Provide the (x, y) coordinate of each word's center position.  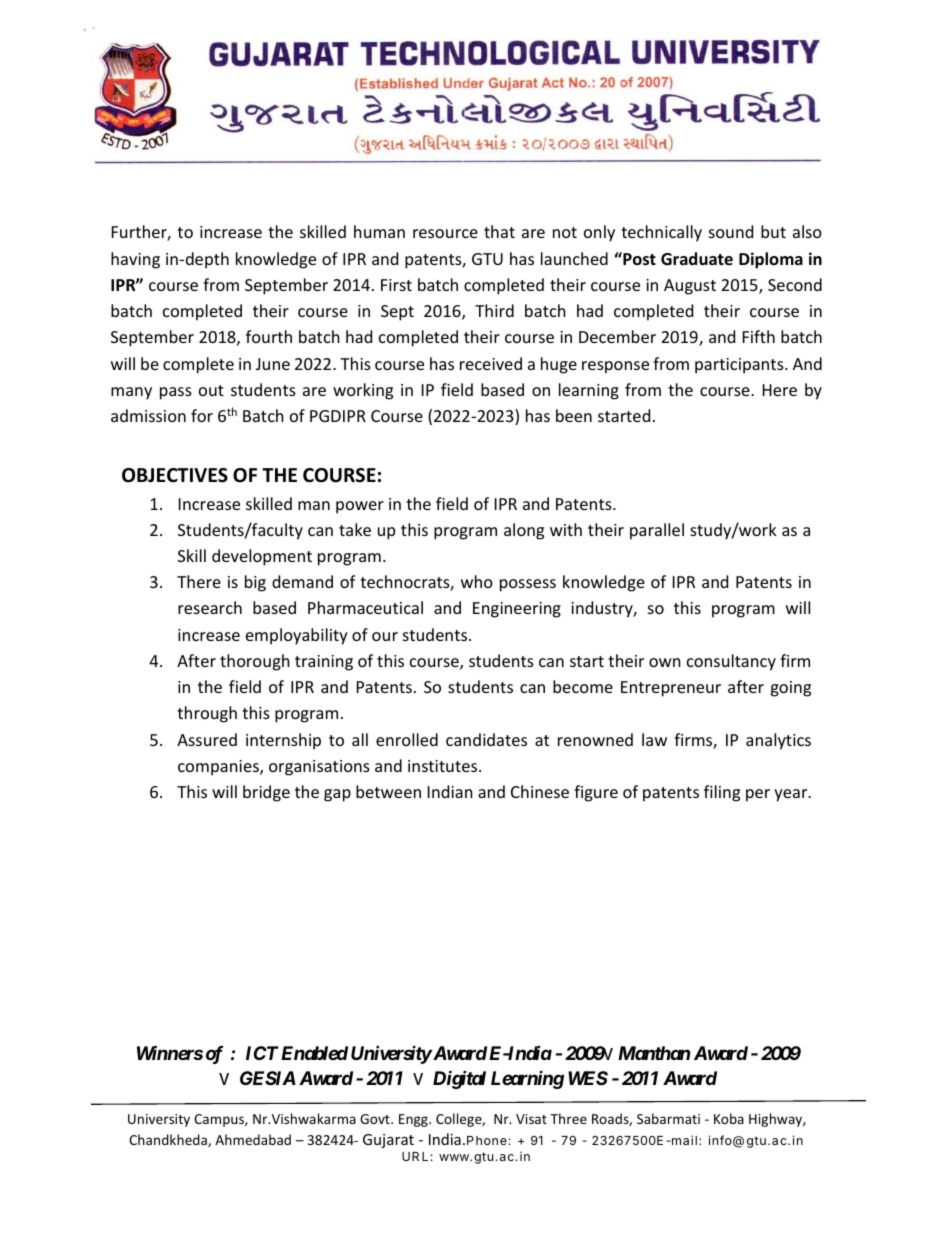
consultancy (731, 662)
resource (445, 233)
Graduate (697, 259)
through (207, 714)
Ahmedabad (253, 1139)
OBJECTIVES (175, 475)
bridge (266, 793)
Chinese (540, 791)
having (135, 260)
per (758, 795)
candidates (486, 739)
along (524, 531)
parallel (657, 531)
